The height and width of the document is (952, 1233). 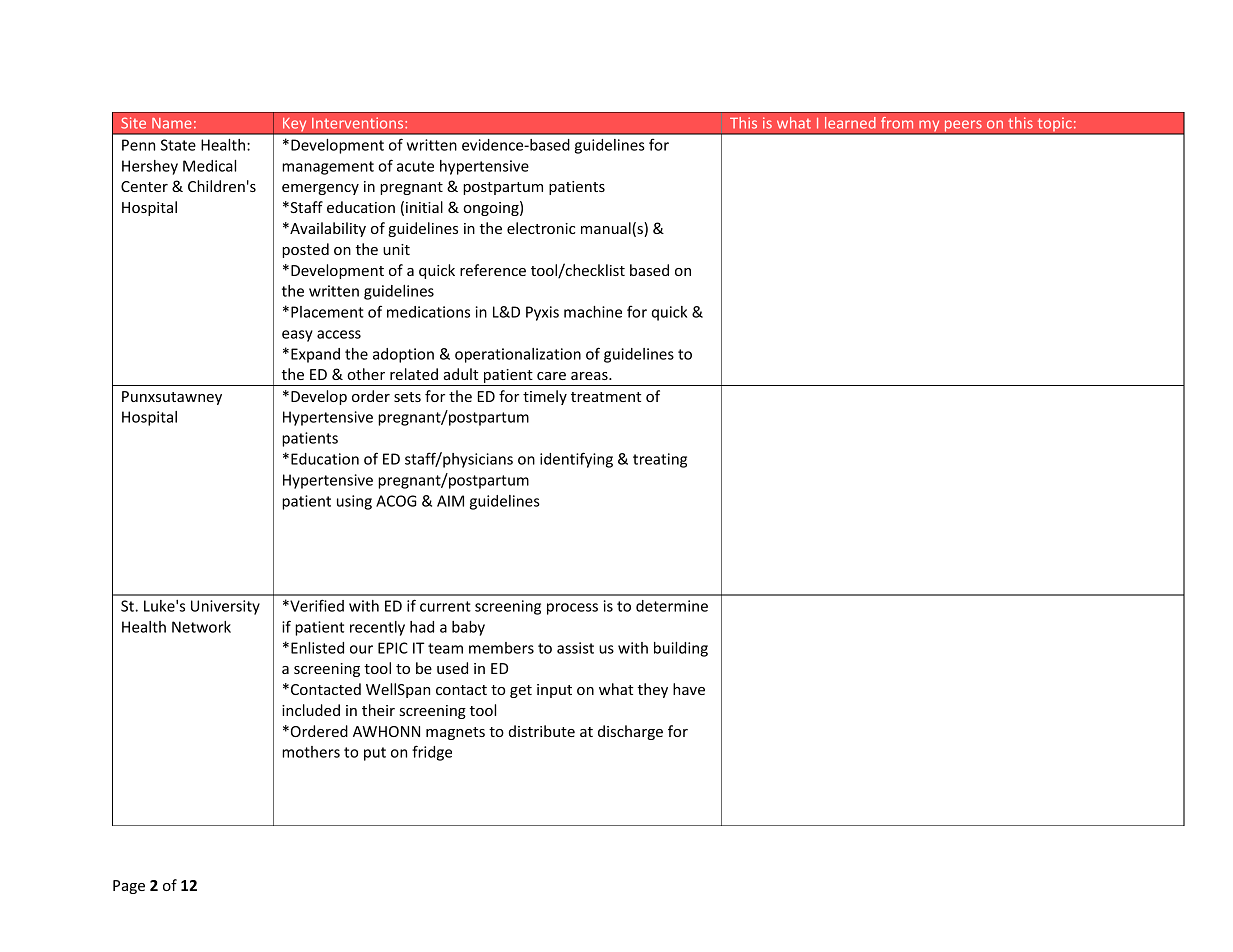 I want to click on acute, so click(x=415, y=166).
